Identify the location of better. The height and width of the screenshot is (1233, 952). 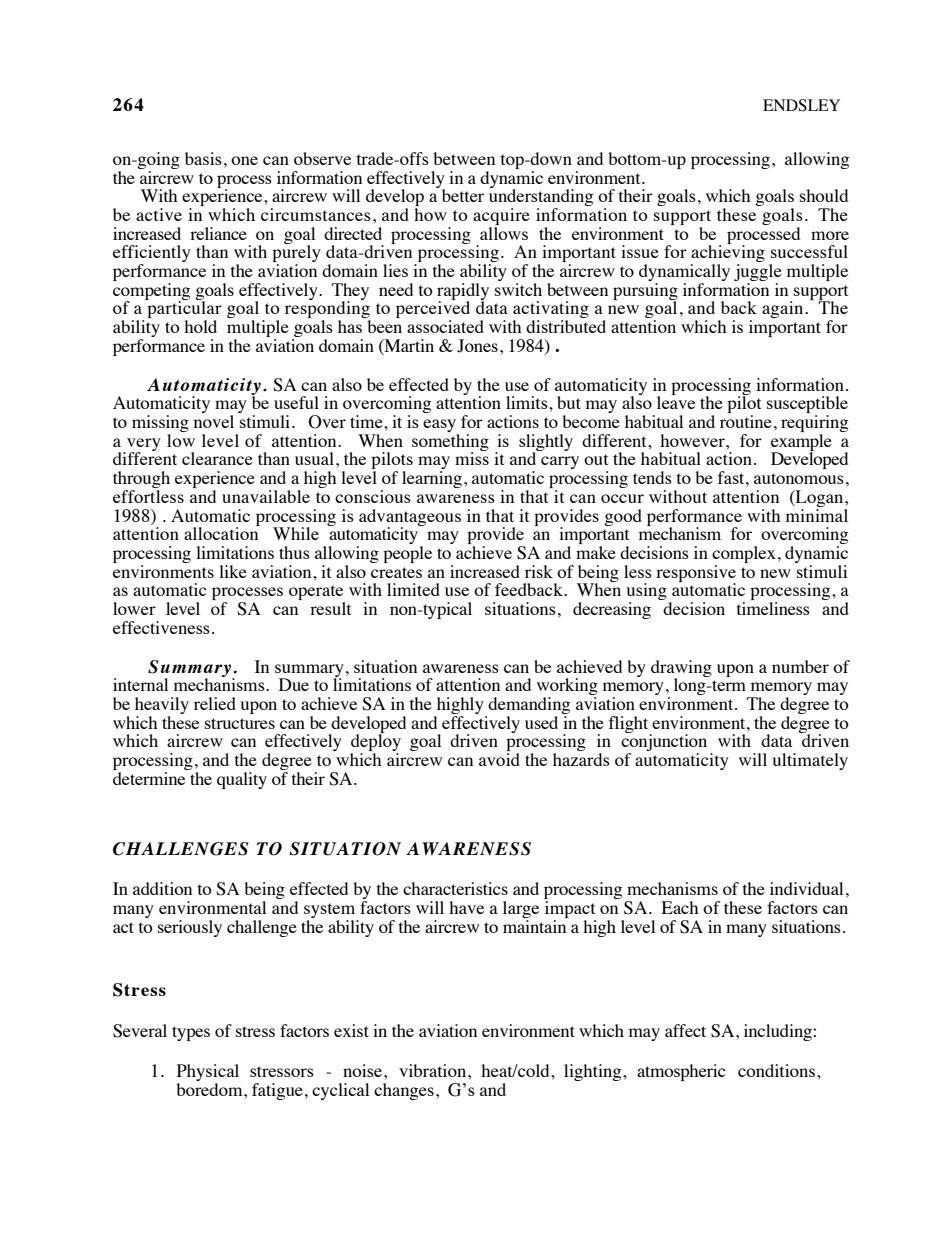
(463, 195).
